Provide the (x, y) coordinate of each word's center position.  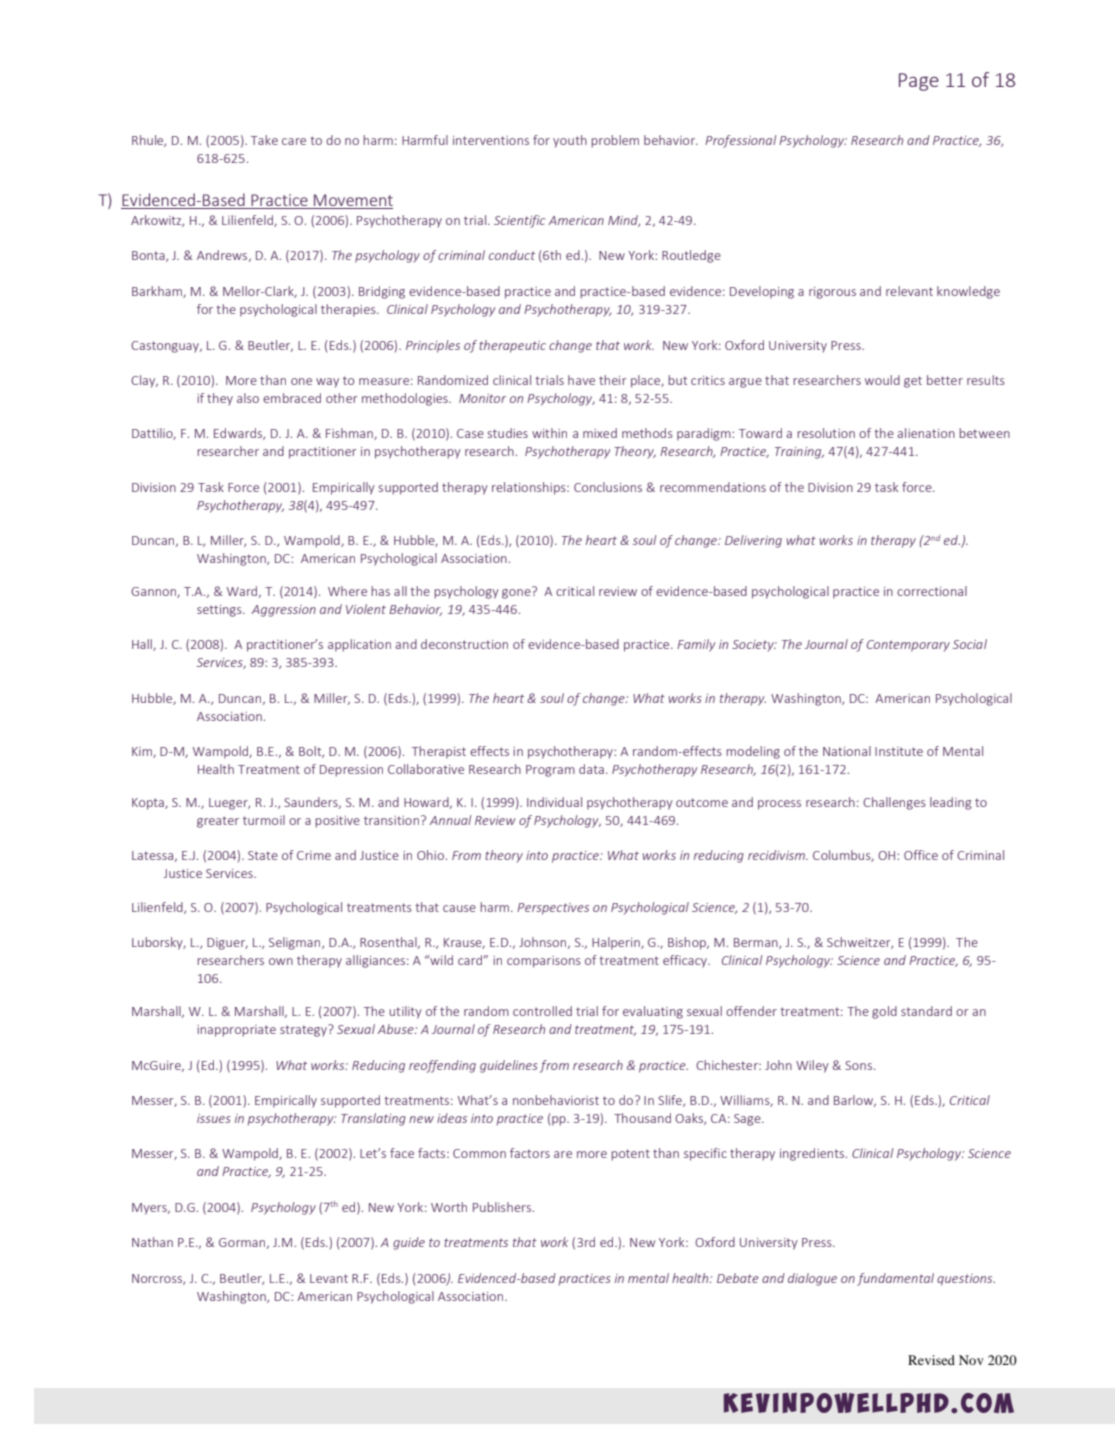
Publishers (502, 1207)
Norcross (158, 1279)
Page (919, 82)
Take (264, 140)
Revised (931, 1360)
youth (570, 141)
